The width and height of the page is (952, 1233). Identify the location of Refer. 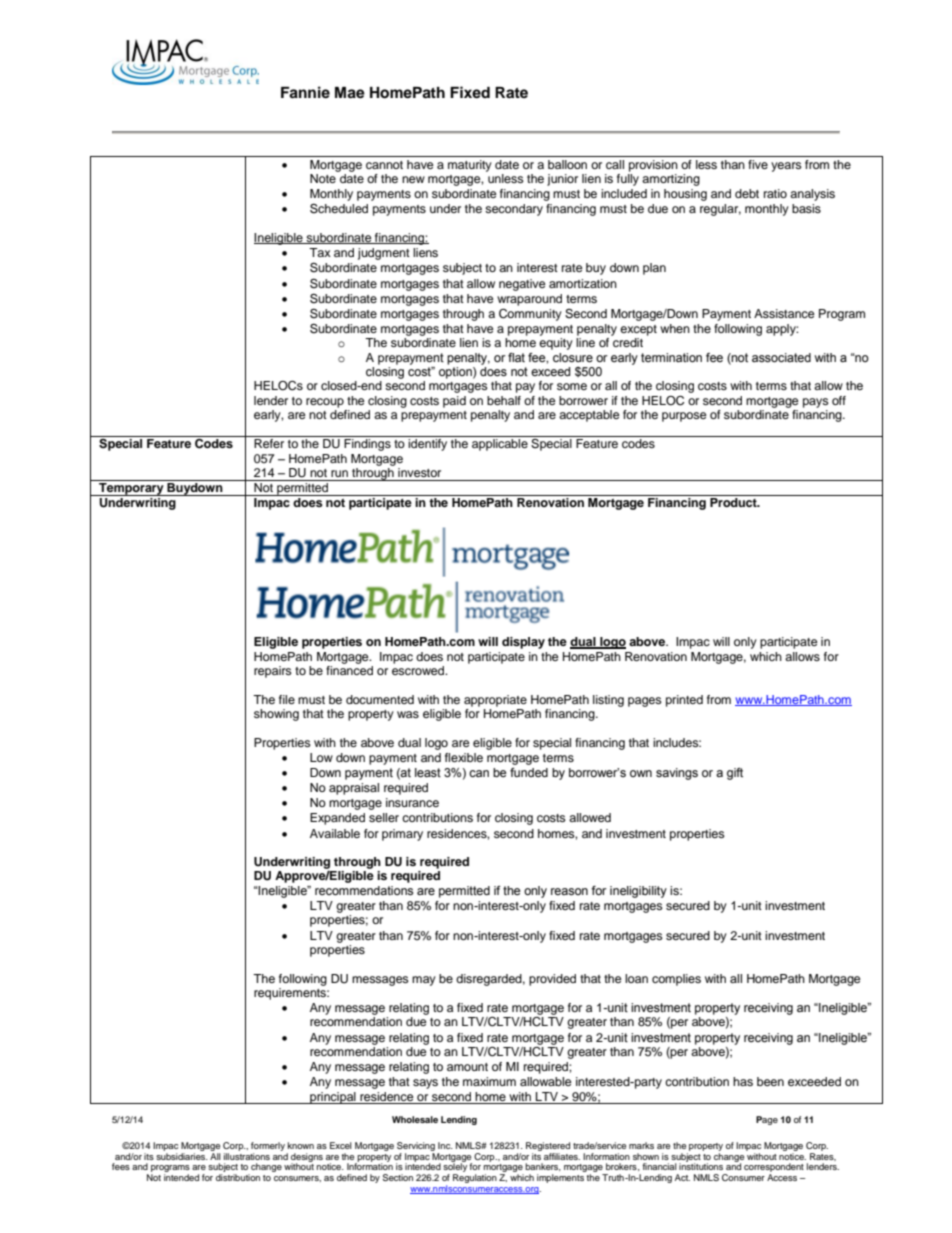
(269, 443).
